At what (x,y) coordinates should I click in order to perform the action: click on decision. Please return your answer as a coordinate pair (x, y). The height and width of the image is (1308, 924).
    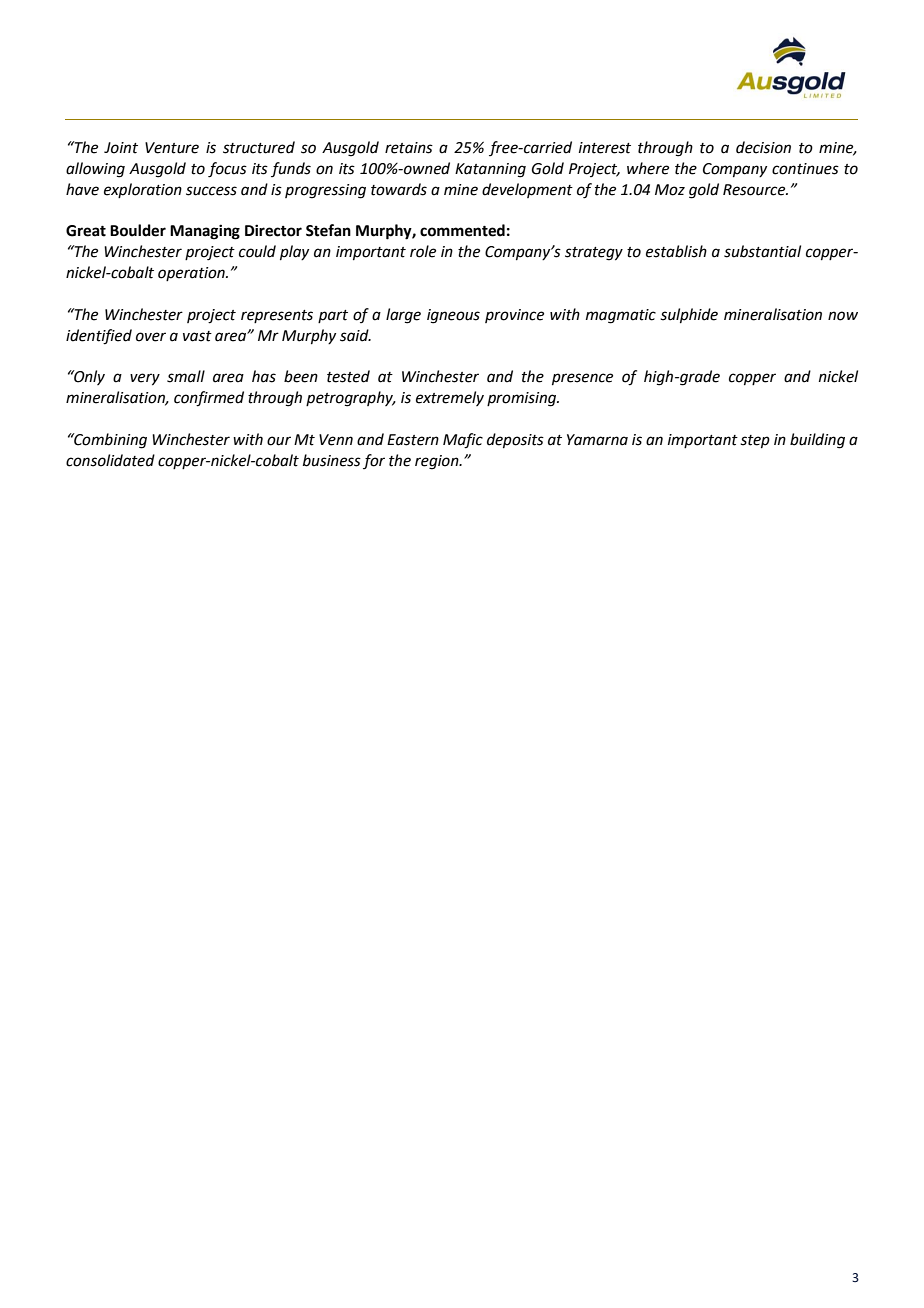
    Looking at the image, I should click on (763, 147).
